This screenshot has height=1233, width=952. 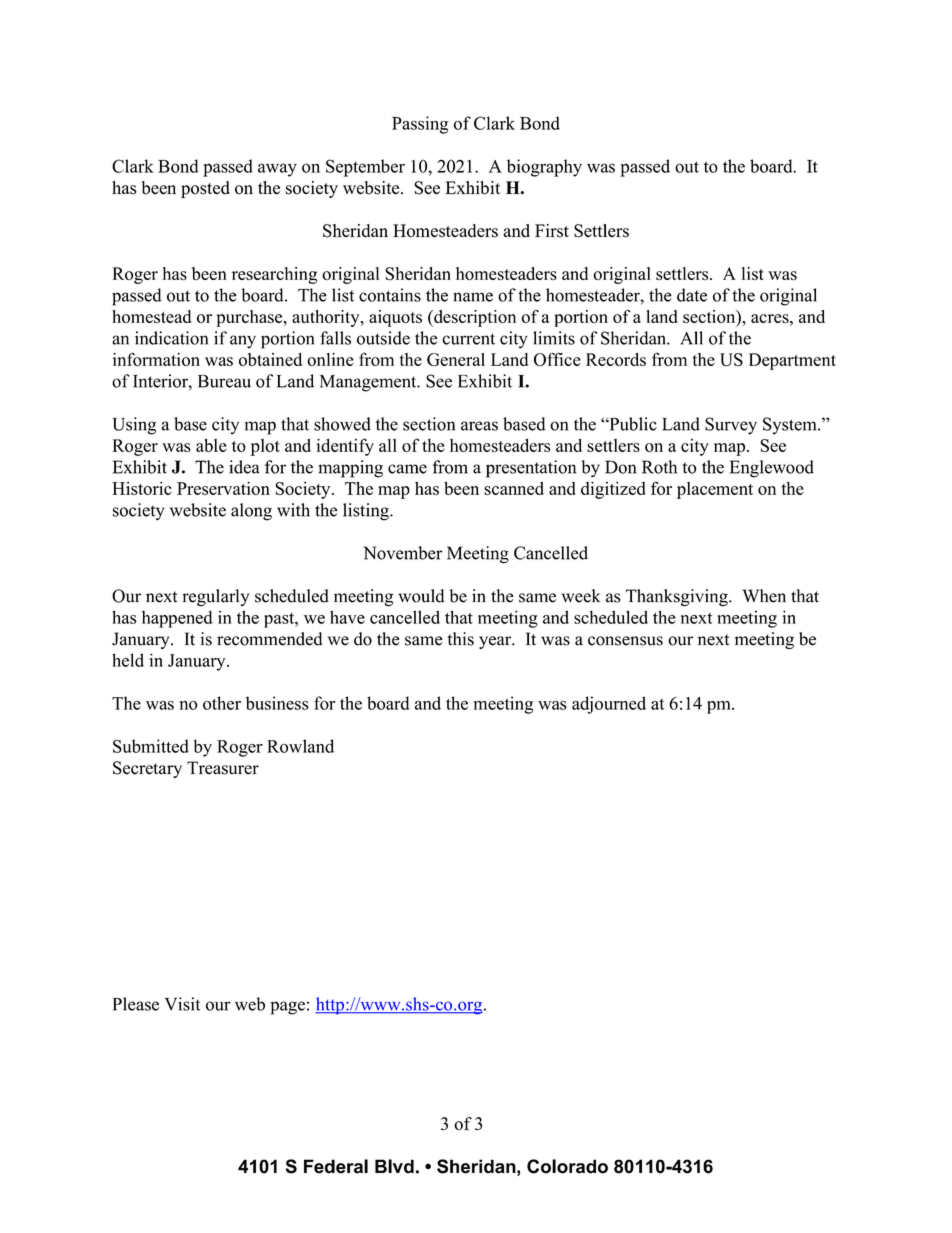 I want to click on Blvd, so click(x=394, y=1166).
